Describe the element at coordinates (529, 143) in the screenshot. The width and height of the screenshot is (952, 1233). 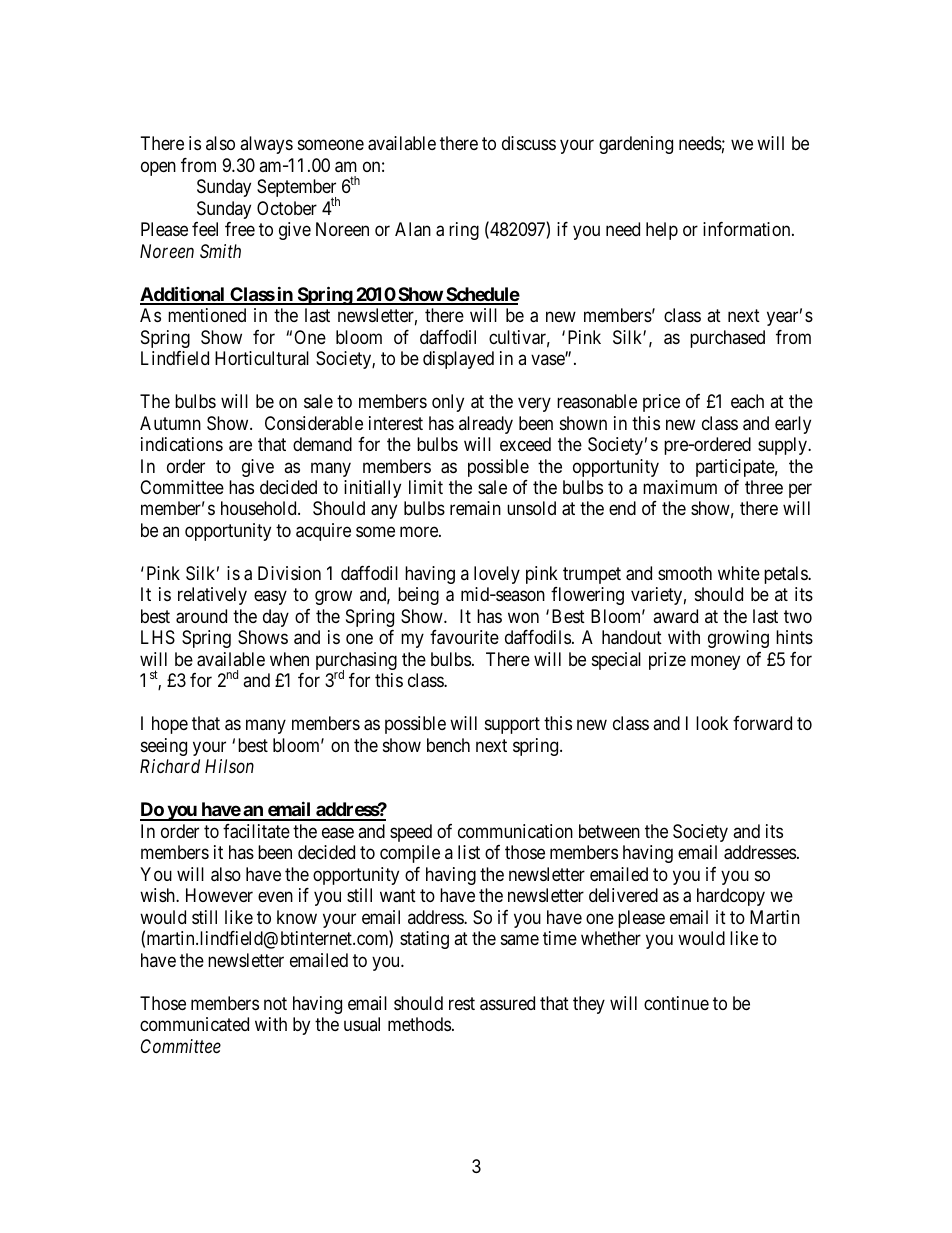
I see `discuss` at that location.
